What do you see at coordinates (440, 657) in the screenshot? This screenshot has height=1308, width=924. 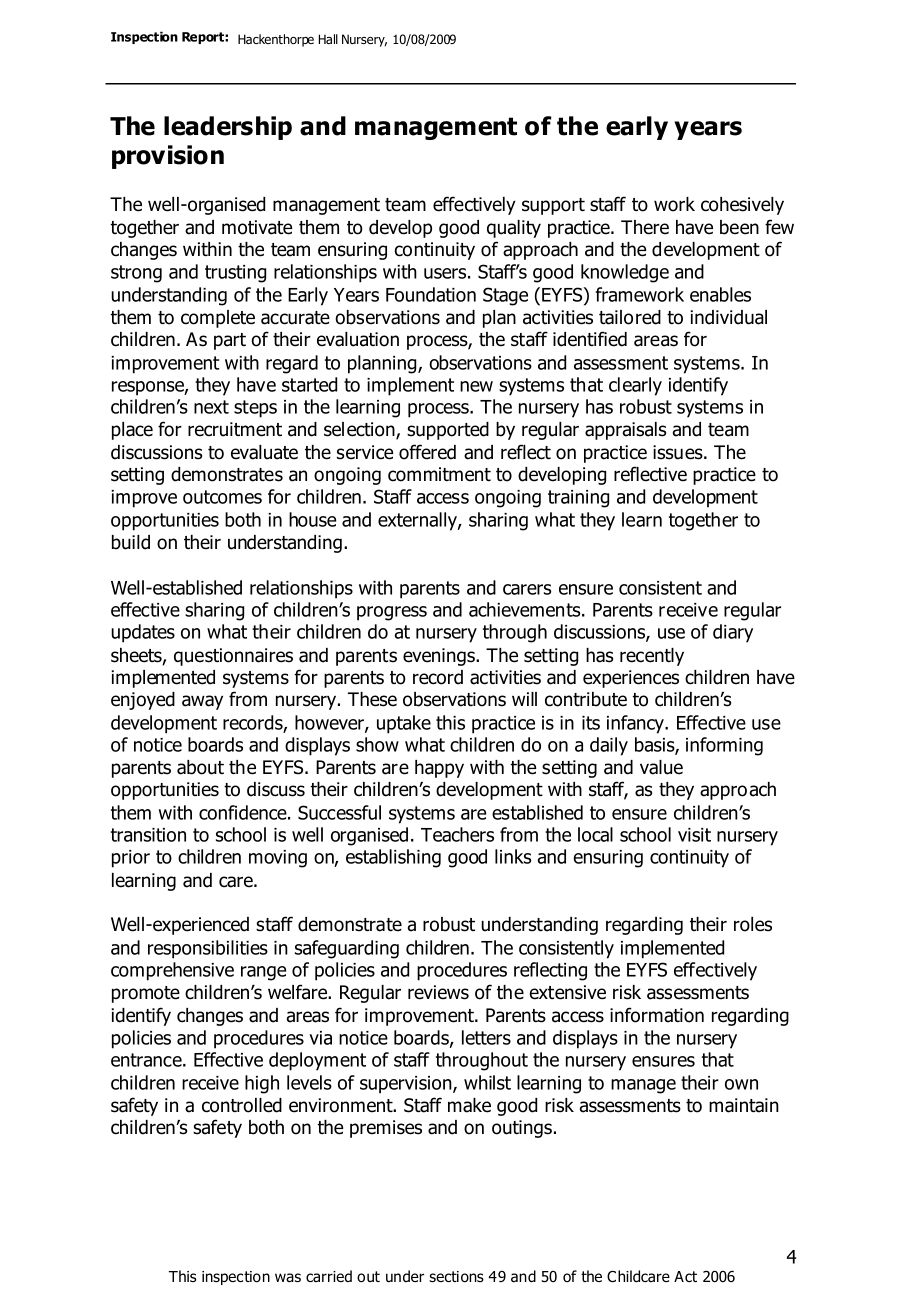 I see `evenings` at bounding box center [440, 657].
